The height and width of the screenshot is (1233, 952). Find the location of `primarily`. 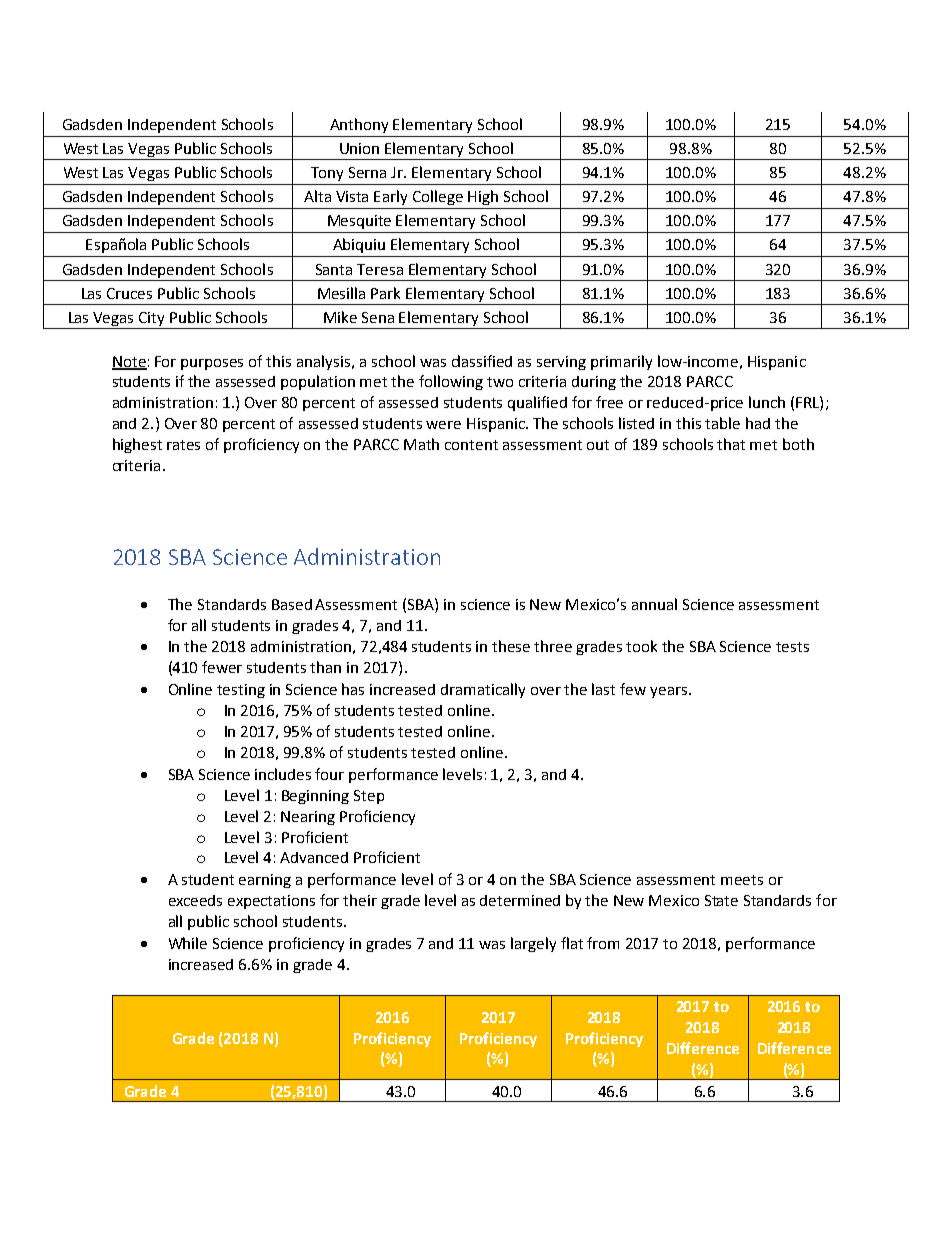

primarily is located at coordinates (621, 362).
